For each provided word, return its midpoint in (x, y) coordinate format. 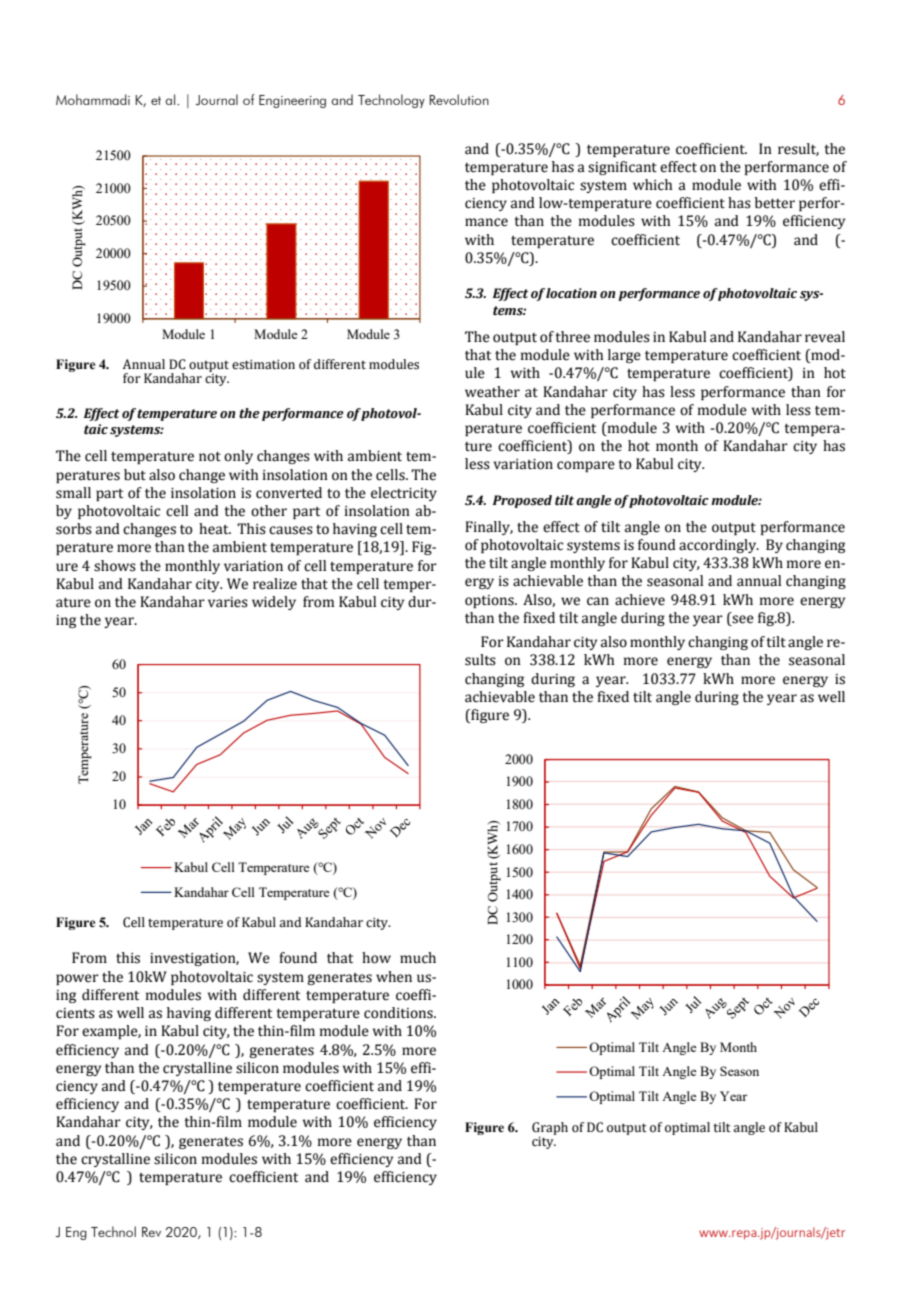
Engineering (292, 101)
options (490, 601)
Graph (550, 1128)
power (77, 979)
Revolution (459, 99)
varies (228, 602)
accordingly (719, 546)
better (775, 203)
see (742, 620)
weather (492, 392)
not (210, 457)
